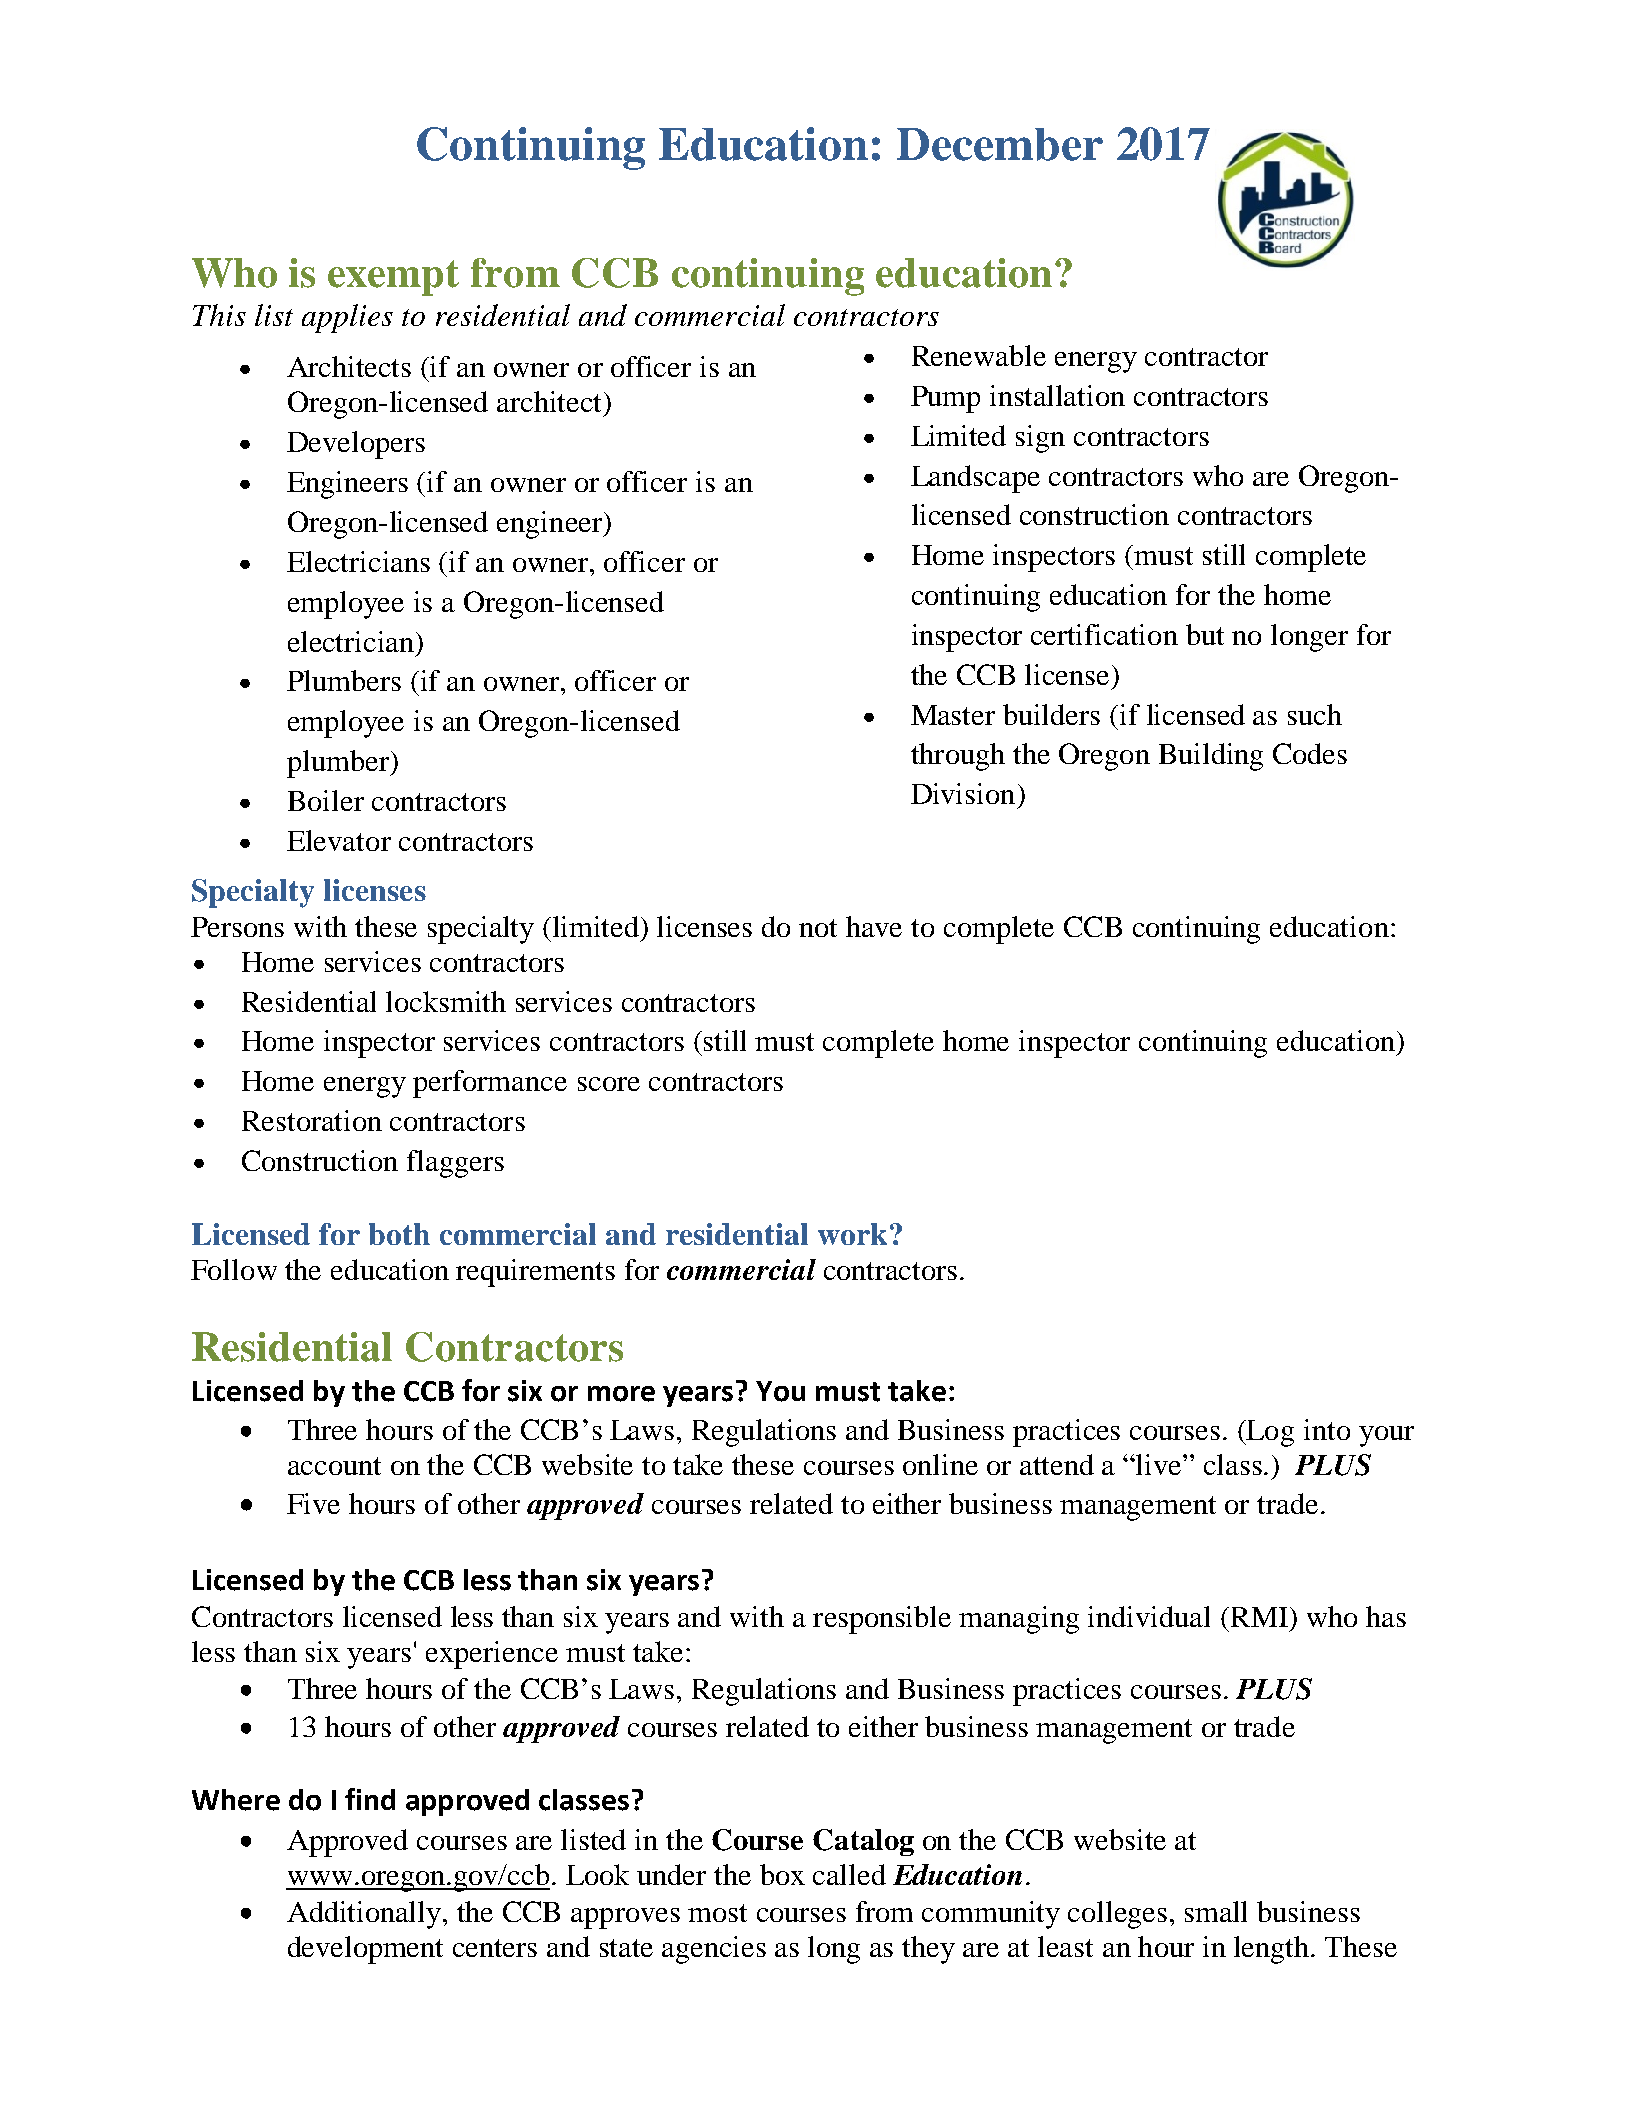 This document has height=2104, width=1626. What do you see at coordinates (1205, 634) in the document?
I see `but` at bounding box center [1205, 634].
